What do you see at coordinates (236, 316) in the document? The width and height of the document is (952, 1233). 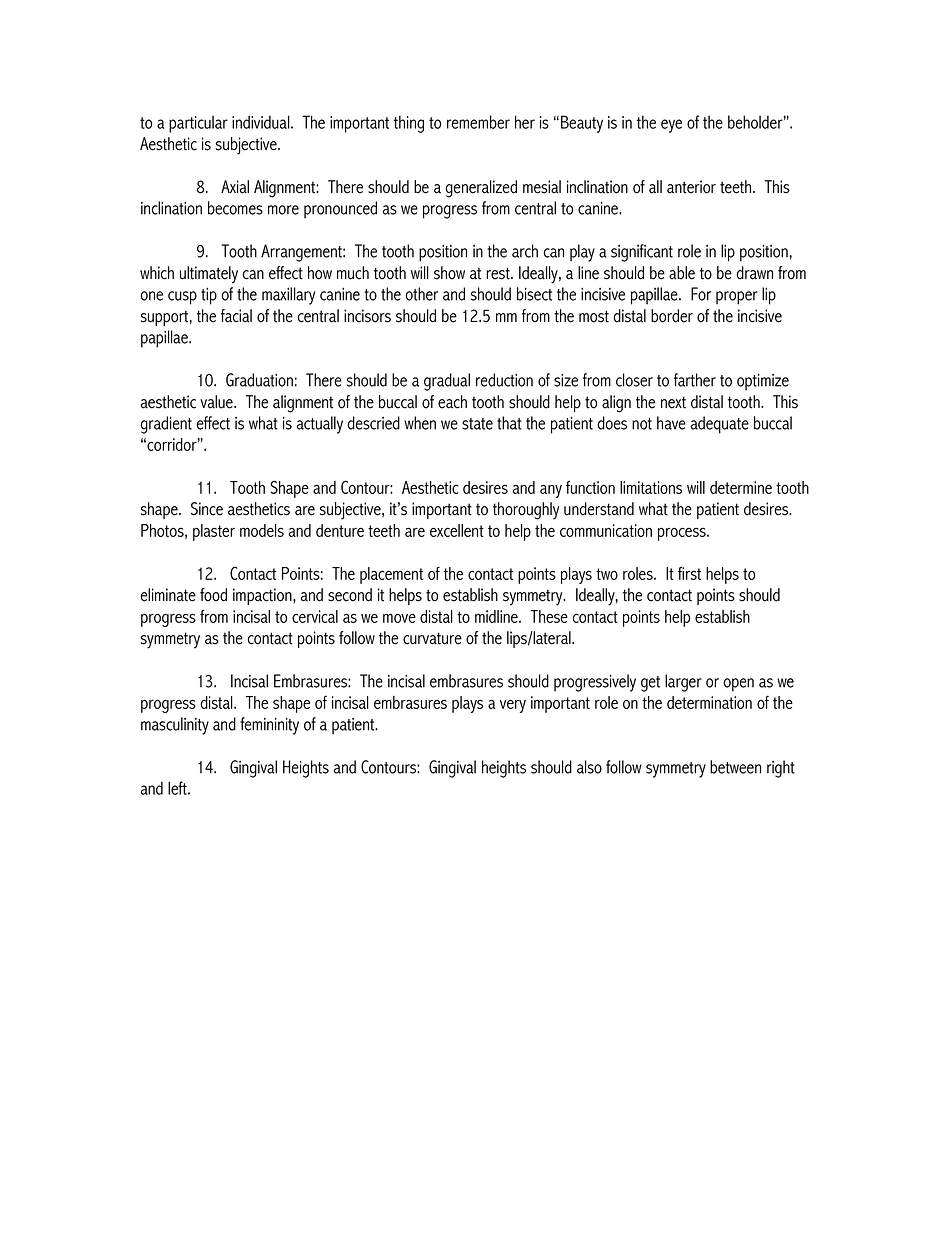 I see `facial` at bounding box center [236, 316].
